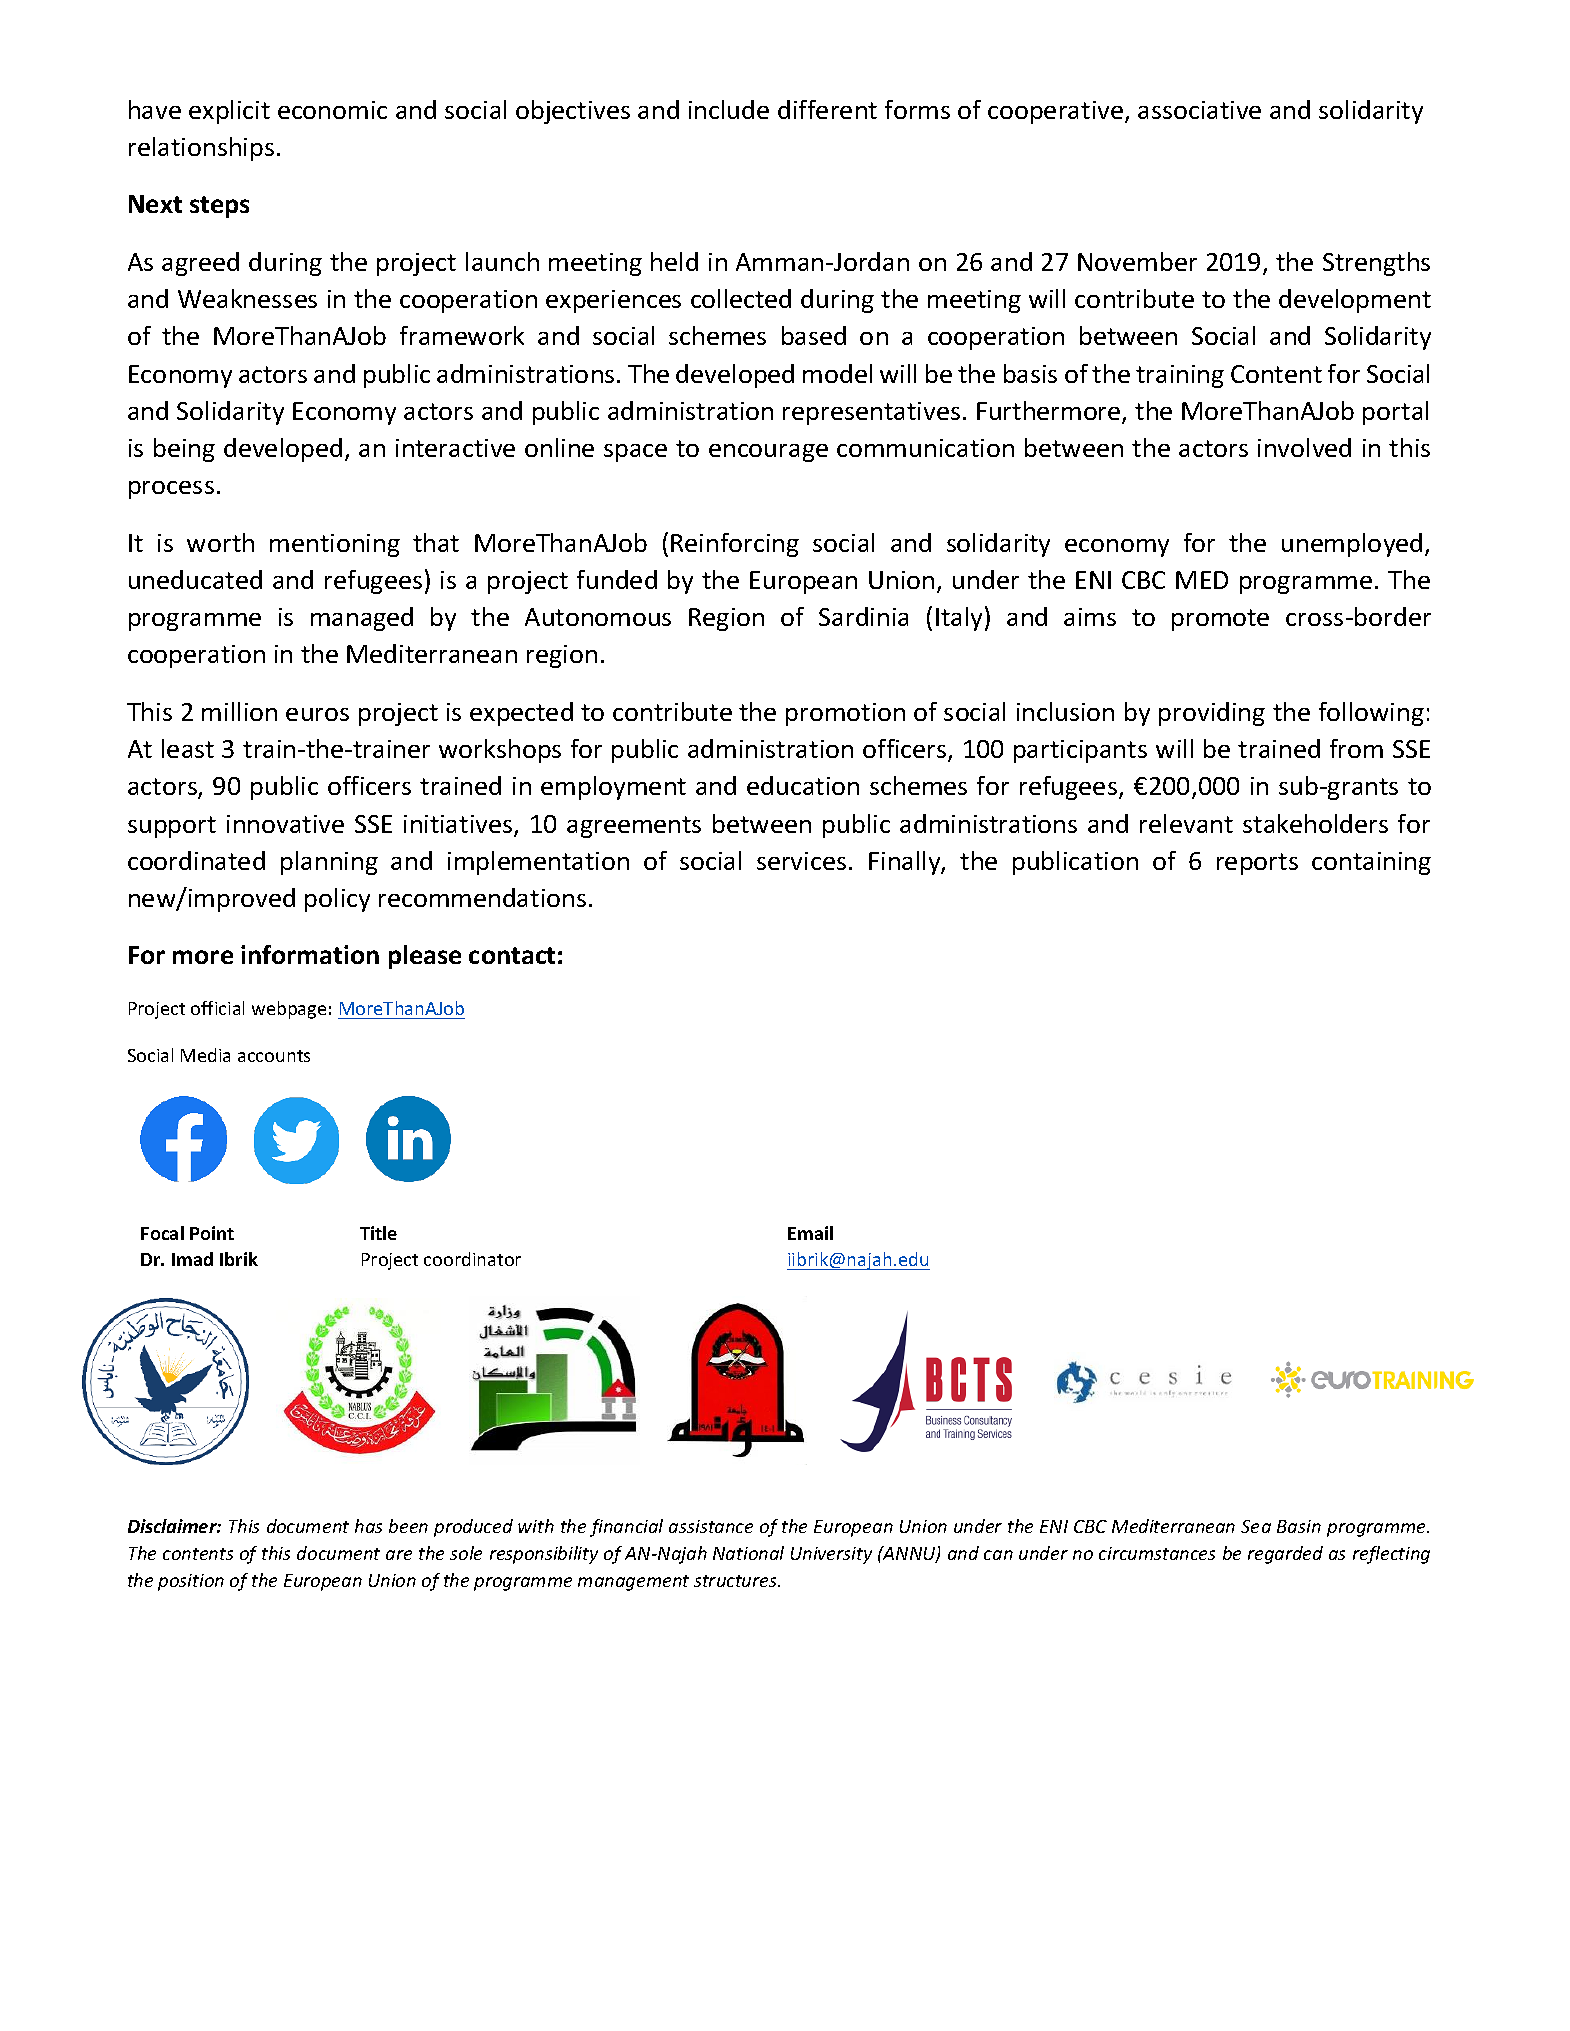 The width and height of the screenshot is (1570, 2031). What do you see at coordinates (810, 1233) in the screenshot?
I see `Email` at bounding box center [810, 1233].
